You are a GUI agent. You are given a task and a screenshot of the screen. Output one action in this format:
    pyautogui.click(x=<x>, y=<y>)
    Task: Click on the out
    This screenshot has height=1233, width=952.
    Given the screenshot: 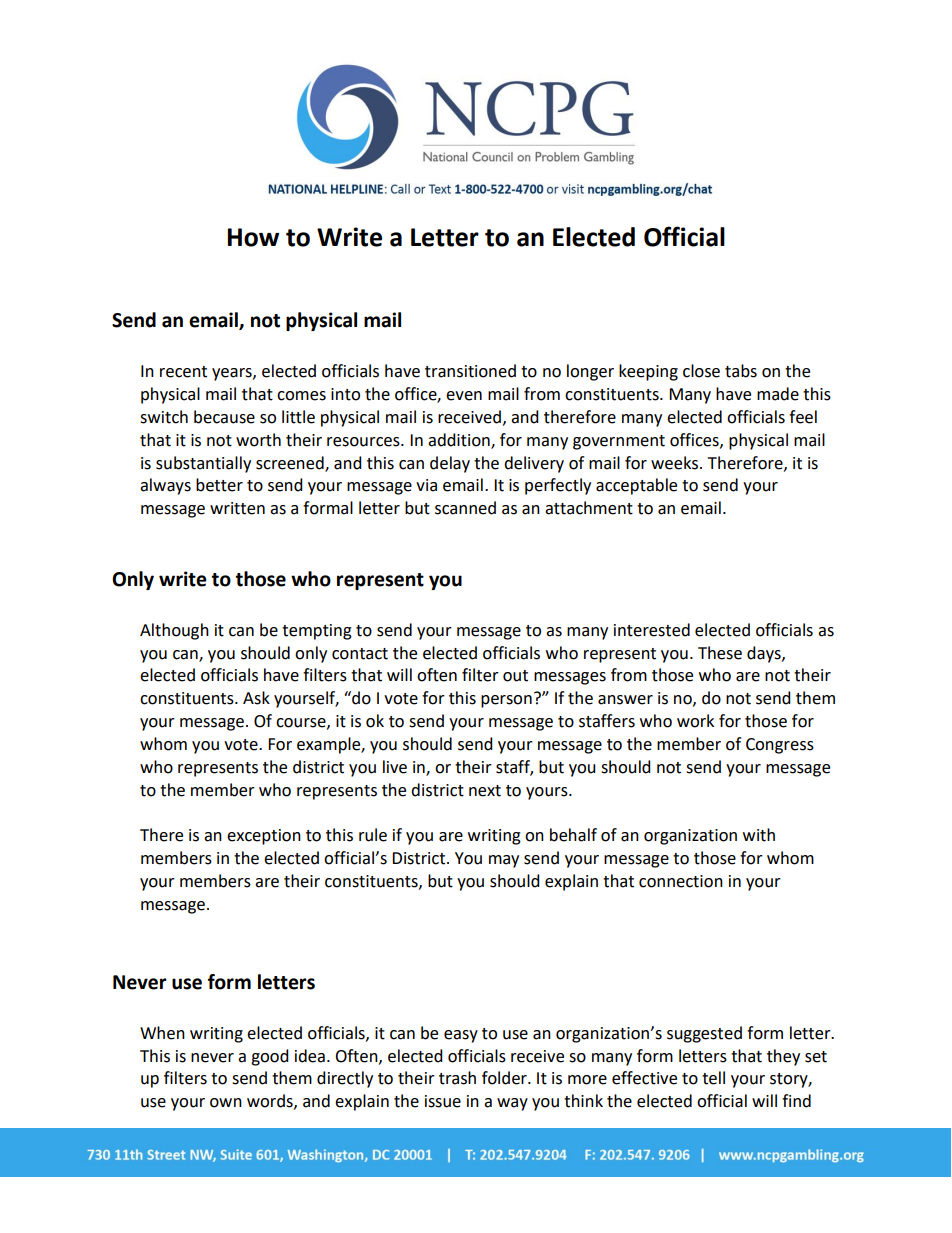 What is the action you would take?
    pyautogui.click(x=515, y=676)
